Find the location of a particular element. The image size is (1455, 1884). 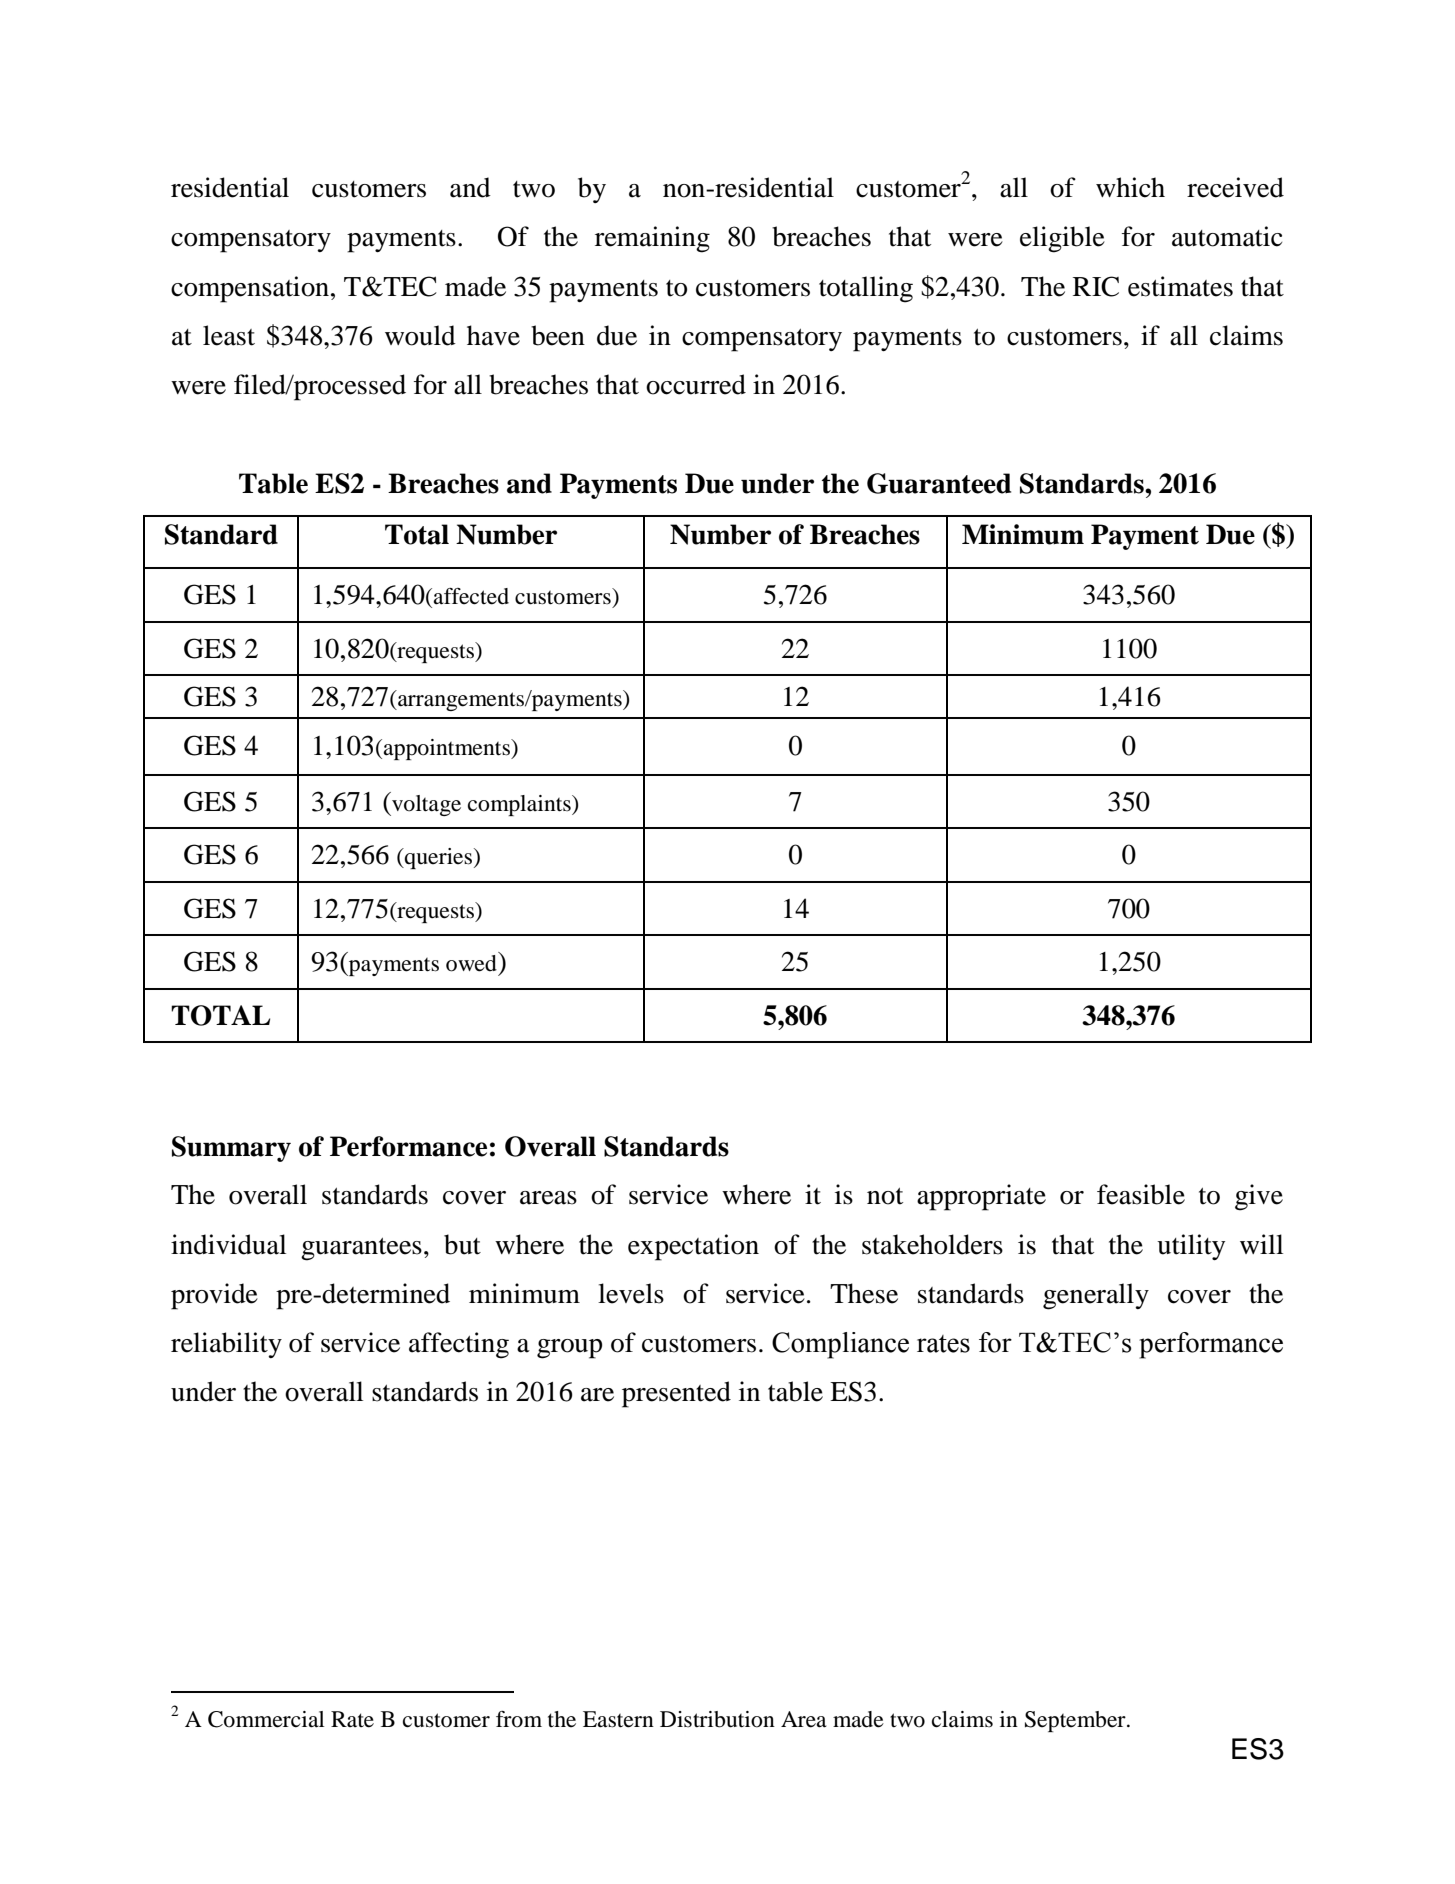

complaints is located at coordinates (520, 805).
